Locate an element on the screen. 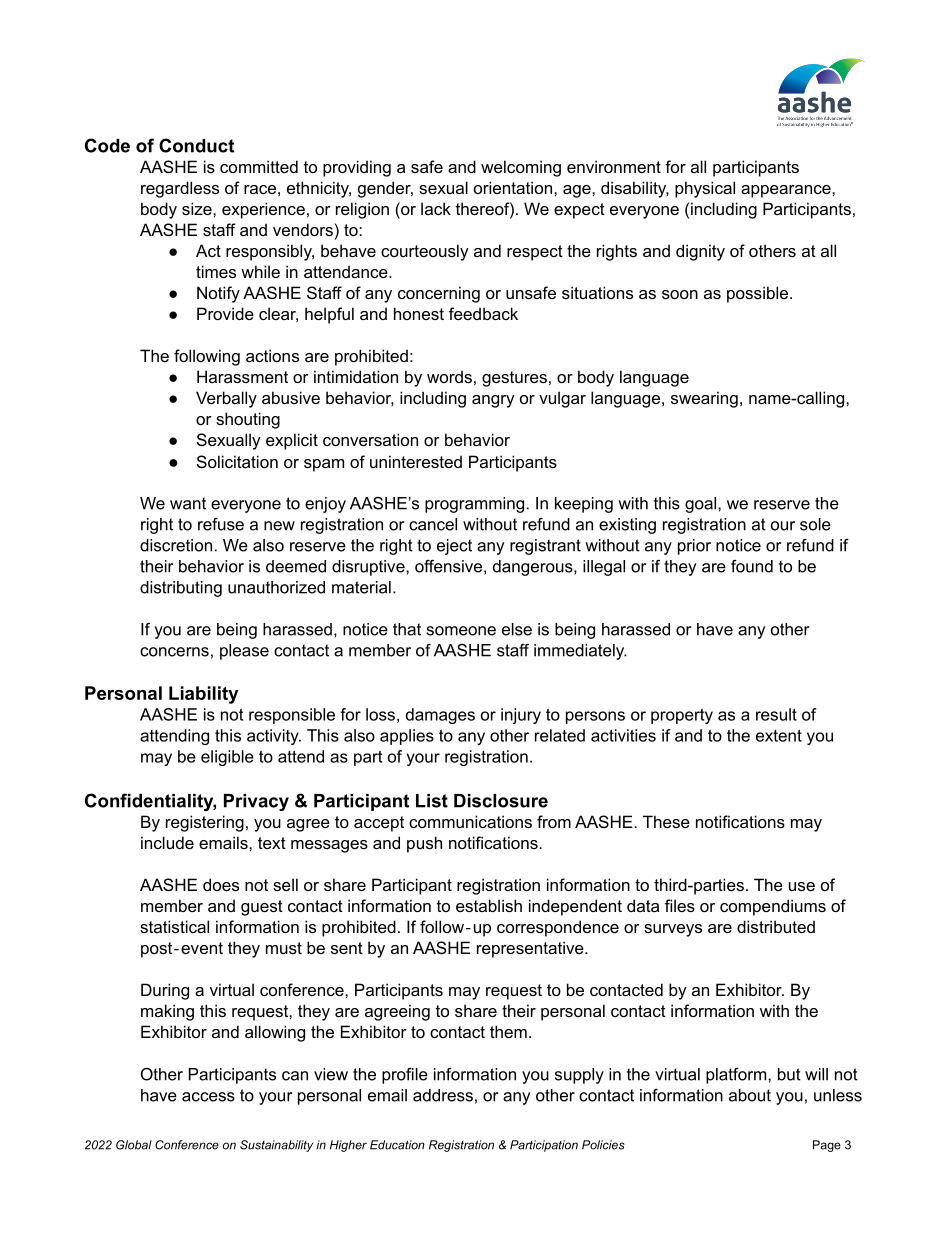 This screenshot has width=952, height=1233. swearing is located at coordinates (704, 399).
